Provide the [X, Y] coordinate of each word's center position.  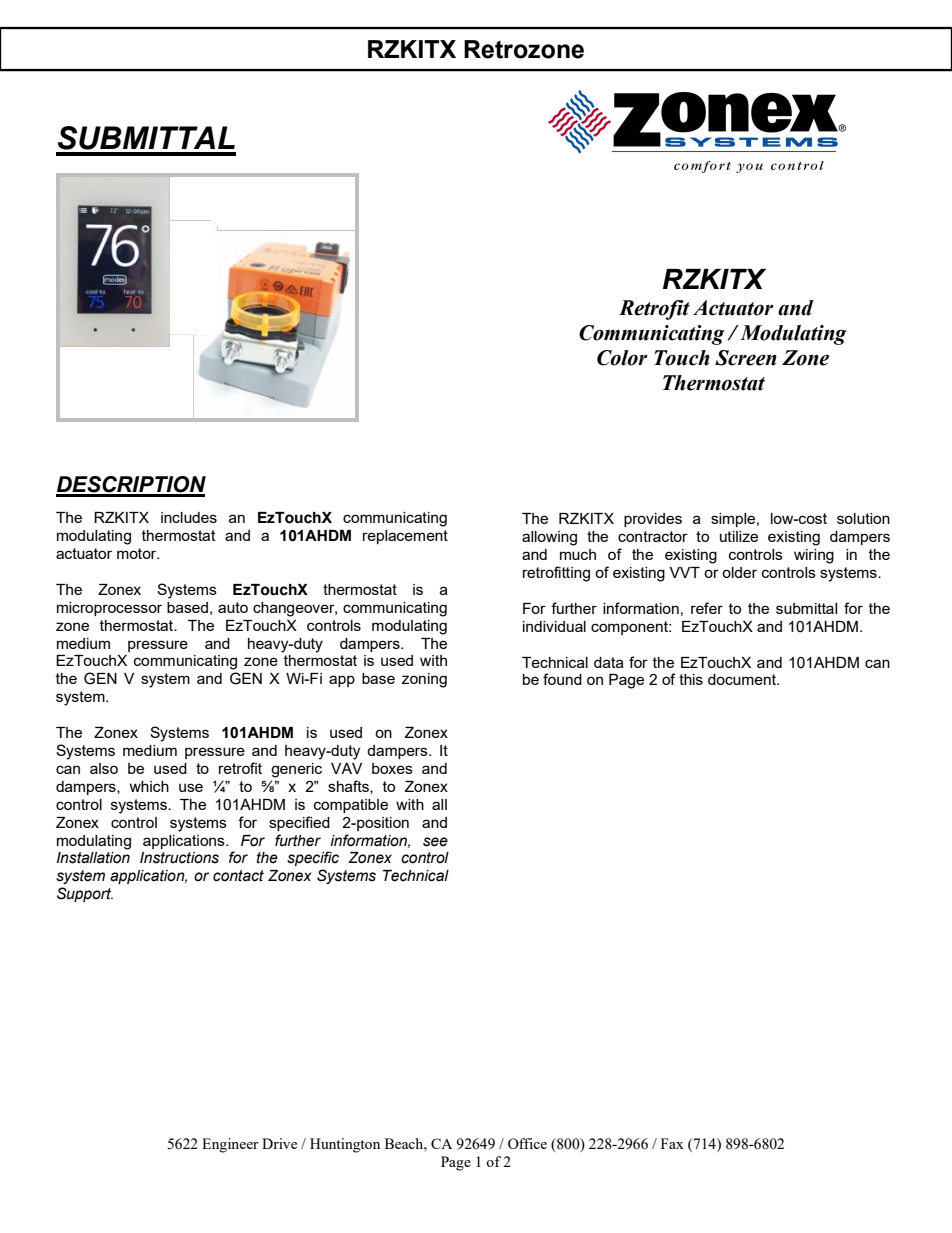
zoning [424, 680]
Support [85, 894]
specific [313, 858]
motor [138, 553]
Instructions [179, 858]
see [435, 842]
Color [622, 358]
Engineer [230, 1145]
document [743, 679]
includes [189, 517]
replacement [405, 537]
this [691, 679]
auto [233, 607]
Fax [672, 1143]
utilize [739, 536]
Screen [746, 358]
